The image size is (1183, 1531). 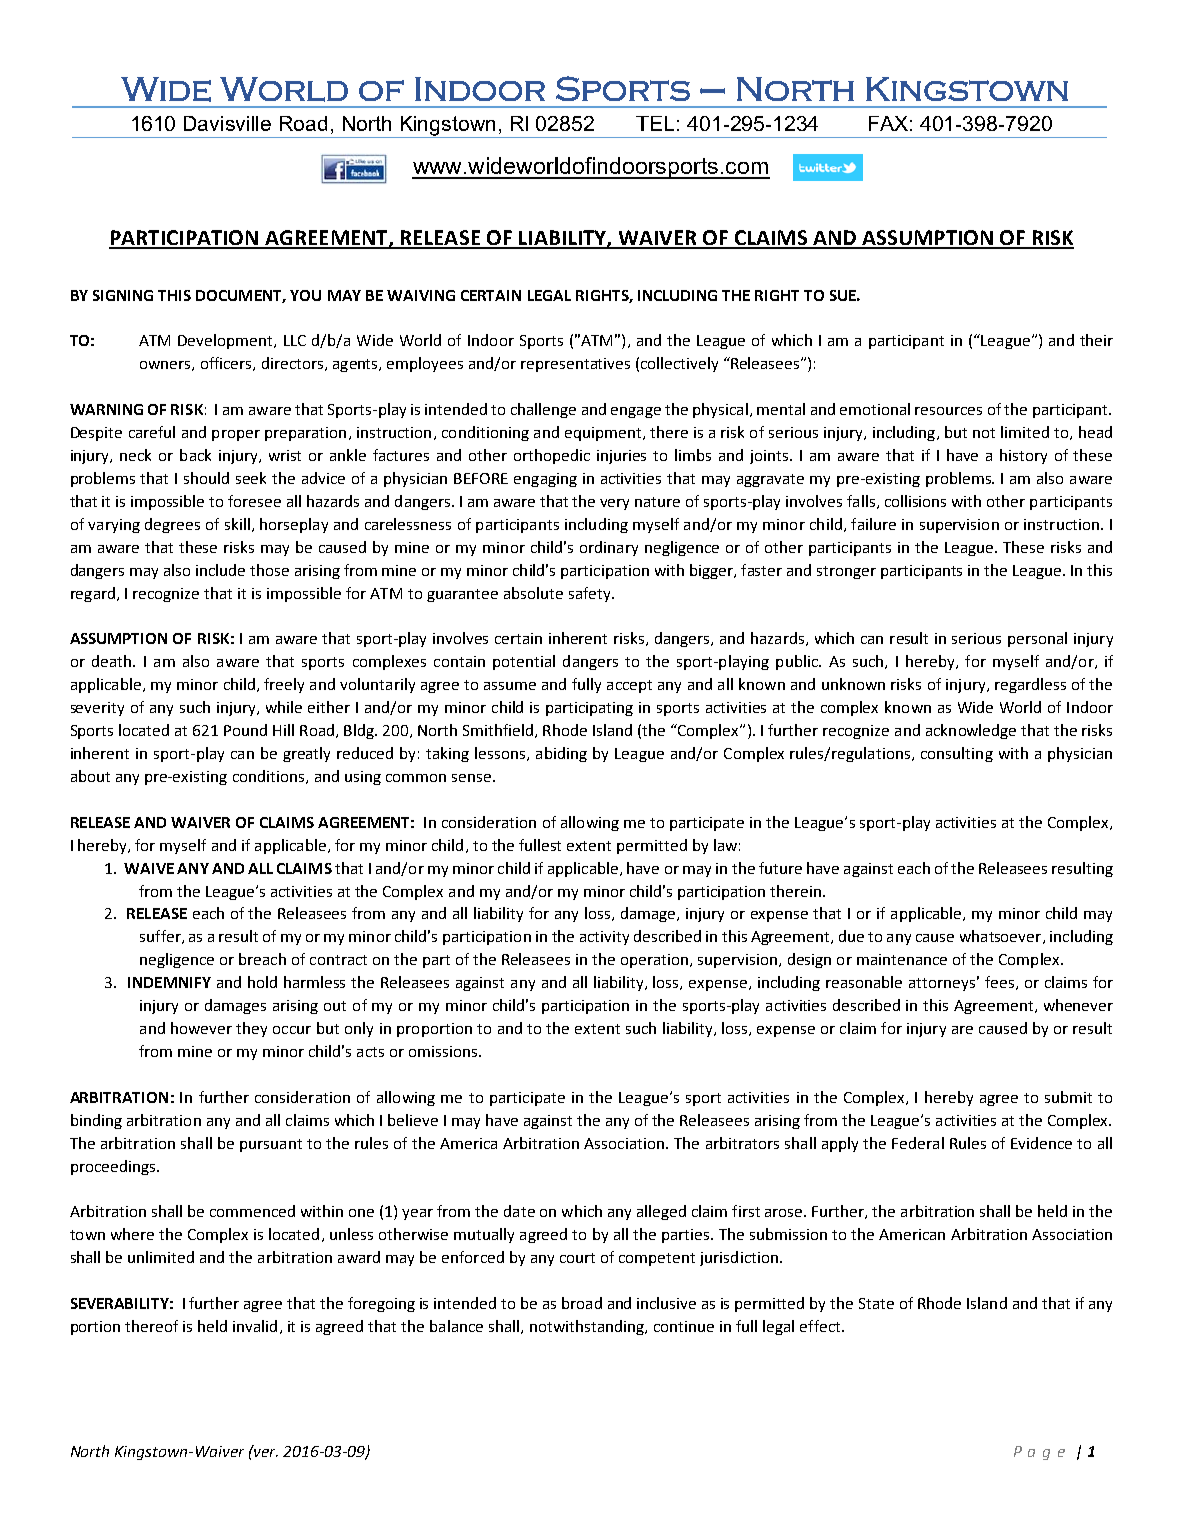 What do you see at coordinates (957, 754) in the document?
I see `consulting` at bounding box center [957, 754].
